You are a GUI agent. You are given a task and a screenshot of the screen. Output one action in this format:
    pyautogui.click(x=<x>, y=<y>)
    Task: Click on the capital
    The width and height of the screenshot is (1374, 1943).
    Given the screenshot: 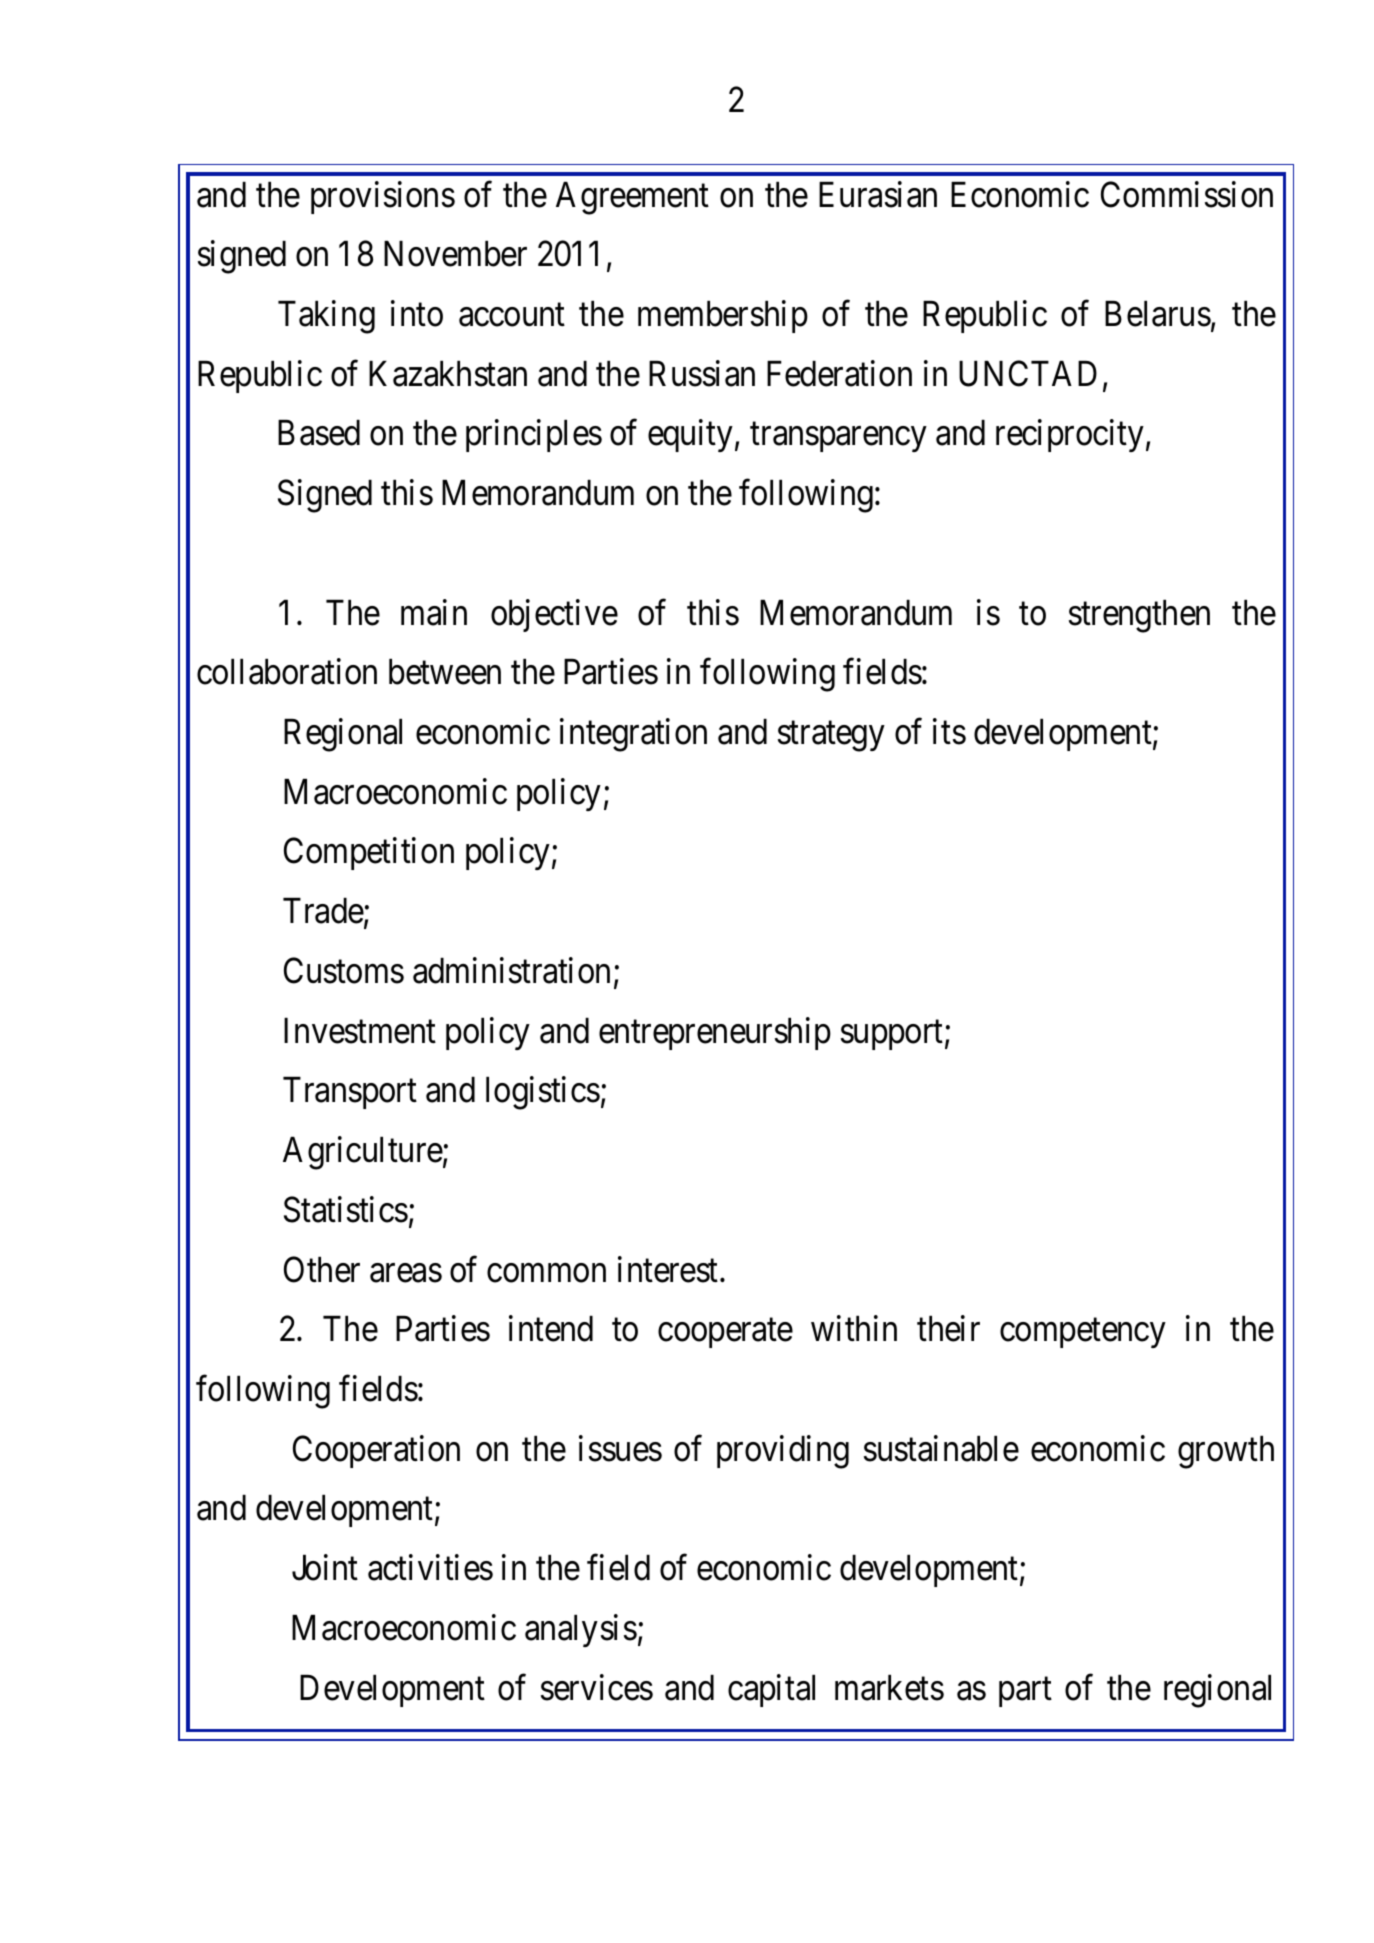 What is the action you would take?
    pyautogui.click(x=771, y=1690)
